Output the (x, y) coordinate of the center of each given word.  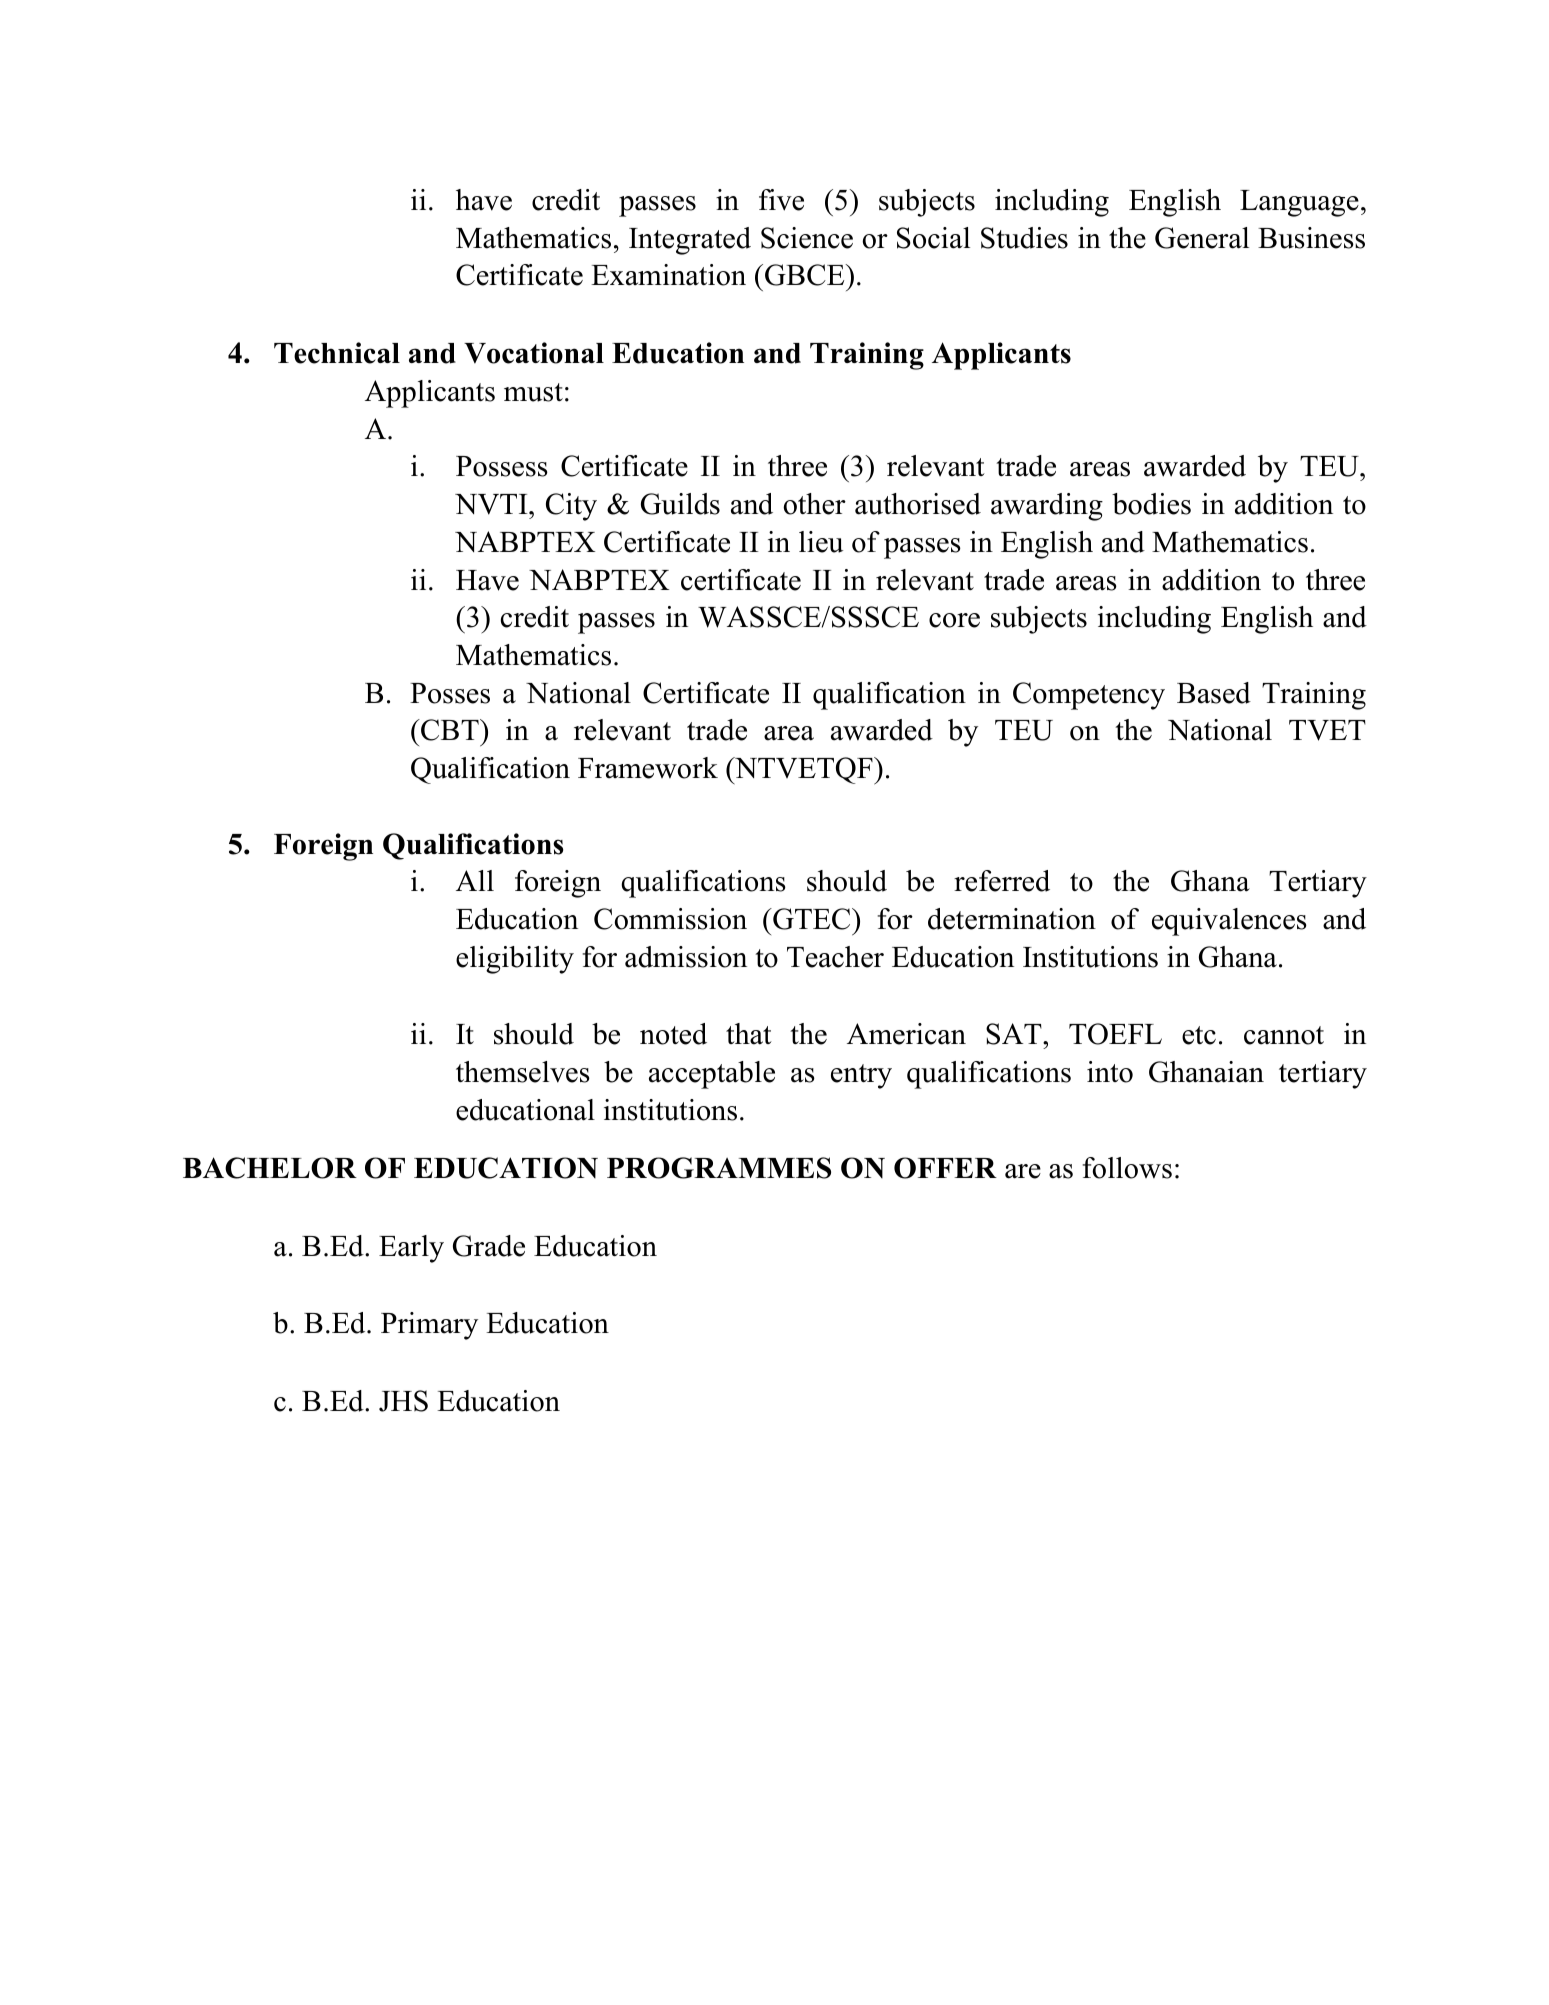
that (749, 1034)
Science (807, 238)
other (814, 504)
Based (1214, 693)
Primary (429, 1326)
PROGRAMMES (719, 1168)
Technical (337, 353)
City (571, 507)
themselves (523, 1072)
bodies (1151, 504)
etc (1199, 1035)
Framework (648, 768)
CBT (450, 730)
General (1202, 238)
